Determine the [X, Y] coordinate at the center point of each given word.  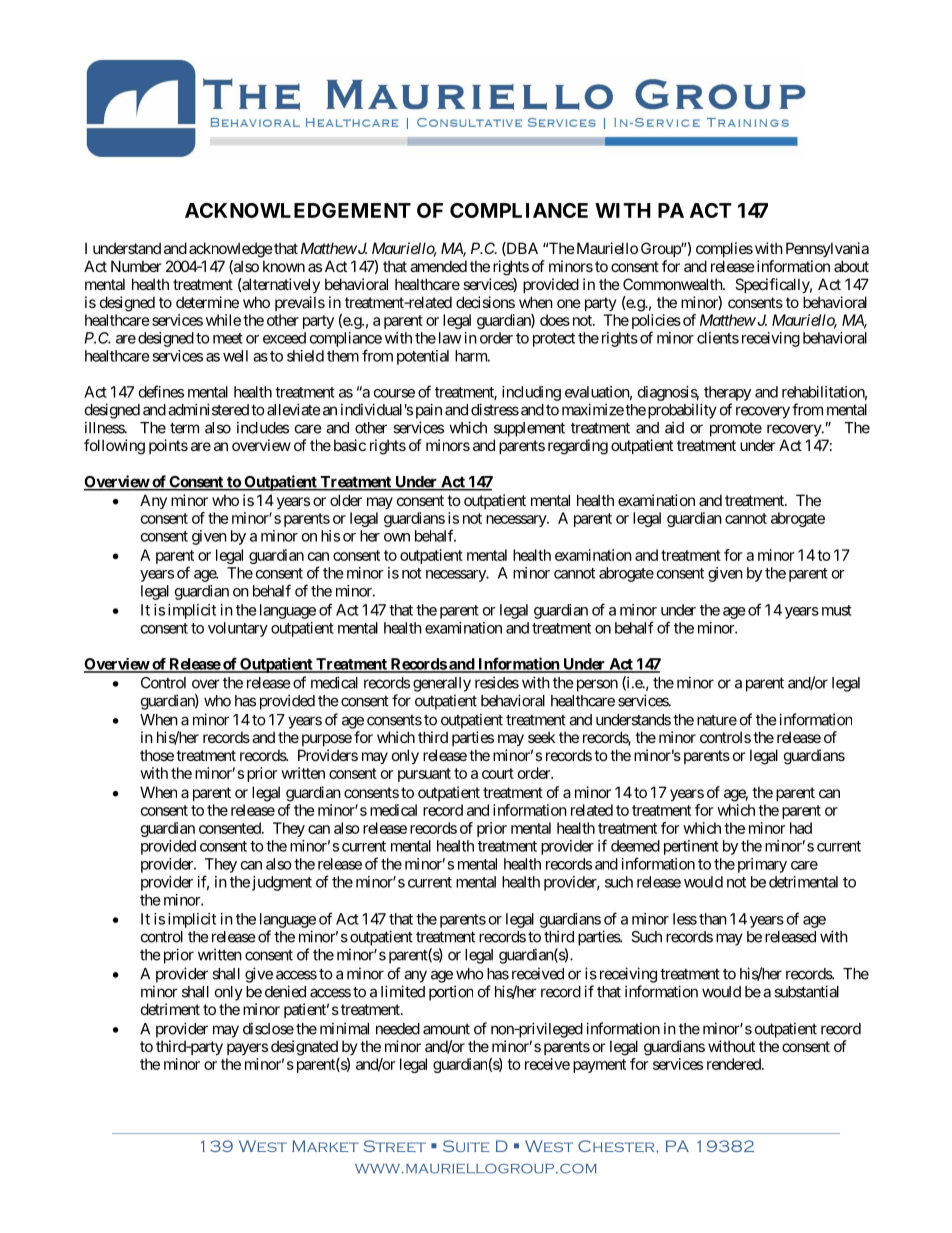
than [713, 919]
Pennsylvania [827, 249]
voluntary [238, 629]
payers [247, 1049]
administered [208, 409]
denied [285, 991]
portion [451, 993]
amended [438, 266]
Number [136, 266]
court [498, 773]
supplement [529, 429]
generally [442, 684]
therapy [727, 393]
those [157, 755]
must [837, 610]
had [801, 828]
